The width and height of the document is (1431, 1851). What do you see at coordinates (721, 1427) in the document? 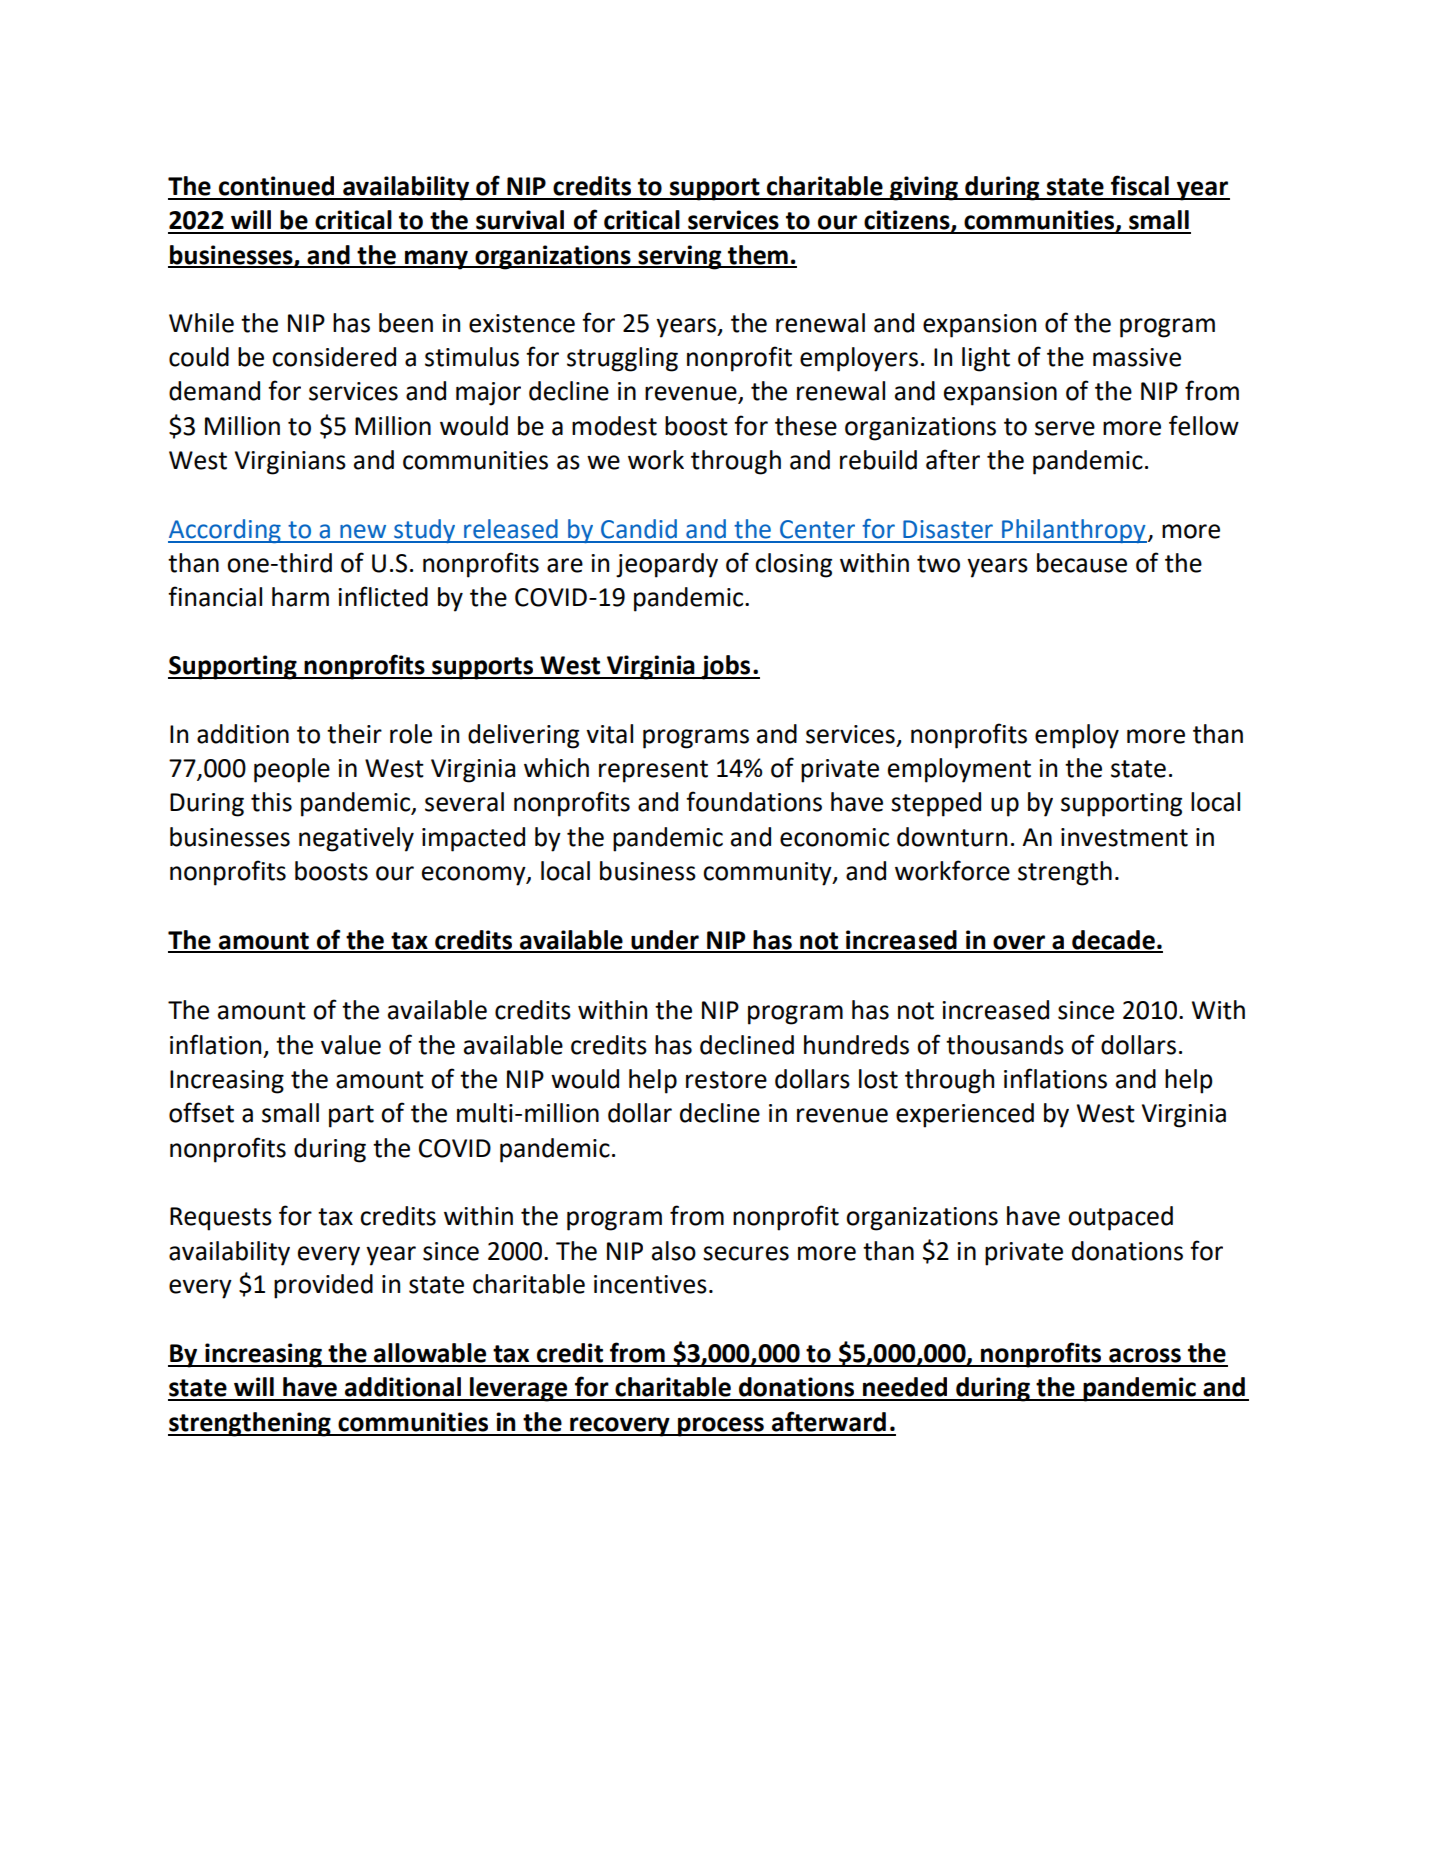
I see `process` at bounding box center [721, 1427].
